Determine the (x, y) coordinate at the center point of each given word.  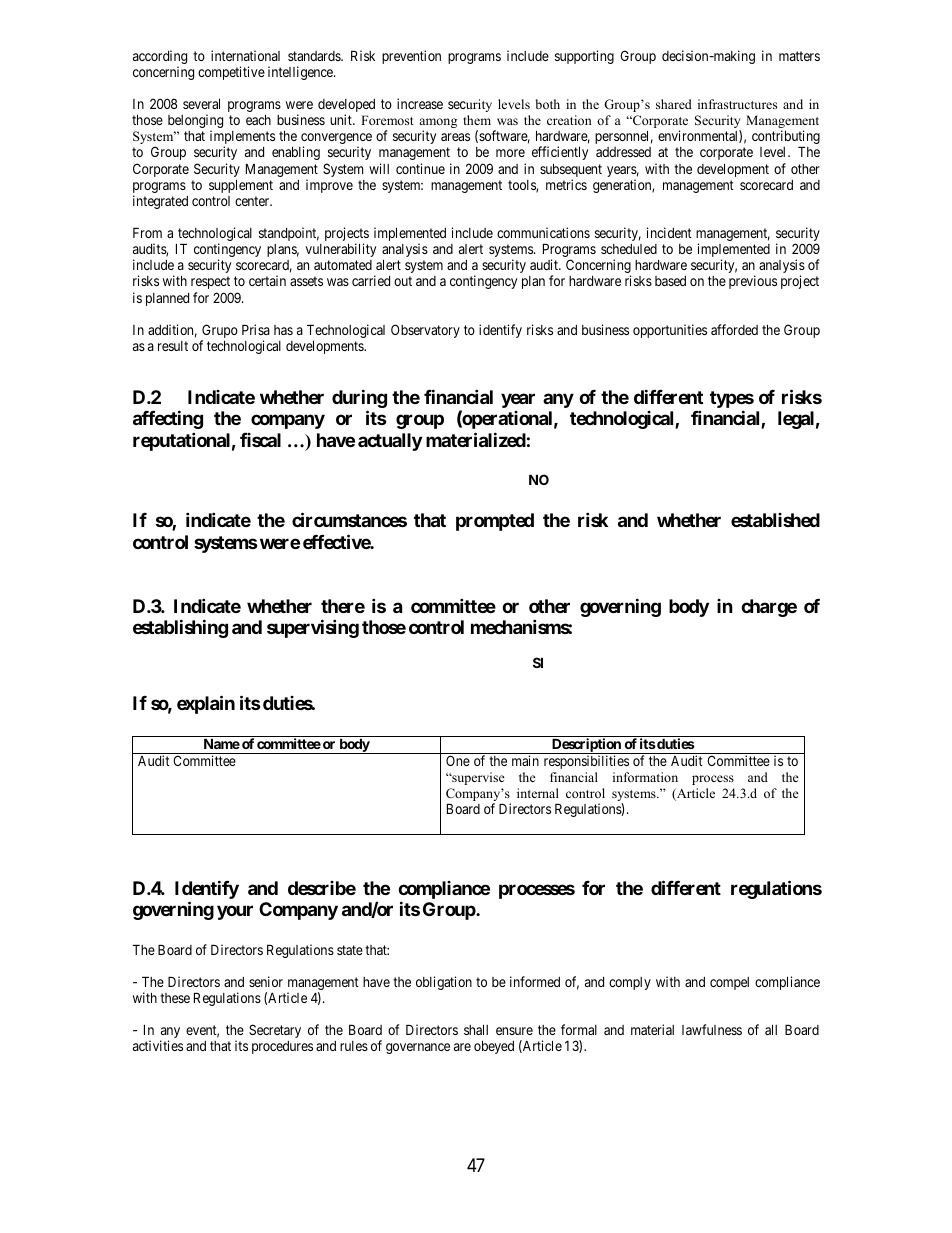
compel (729, 983)
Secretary (275, 1031)
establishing (180, 629)
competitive (231, 73)
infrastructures (737, 104)
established (775, 520)
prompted (495, 522)
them (477, 120)
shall (476, 1030)
